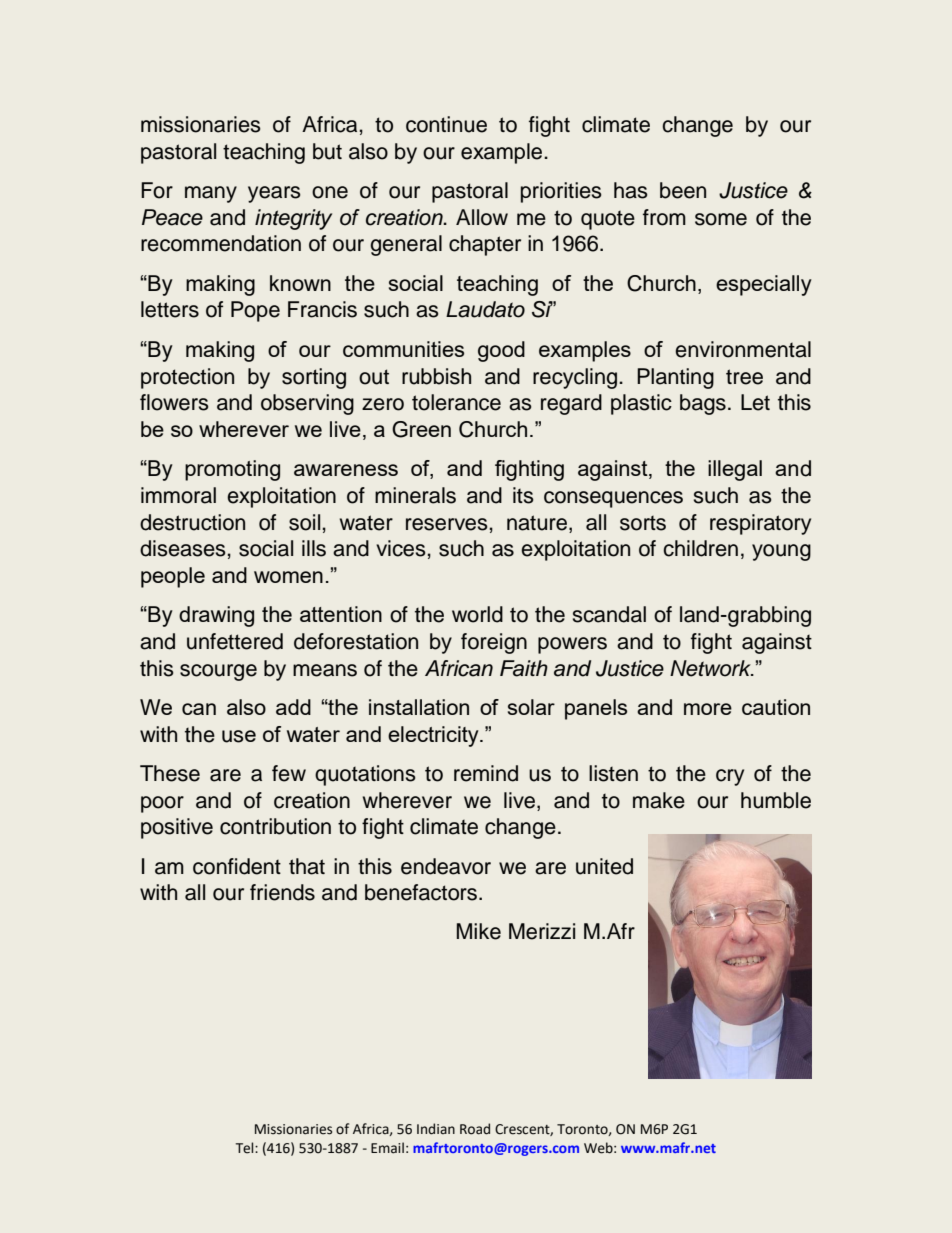  I want to click on Network, so click(712, 668).
